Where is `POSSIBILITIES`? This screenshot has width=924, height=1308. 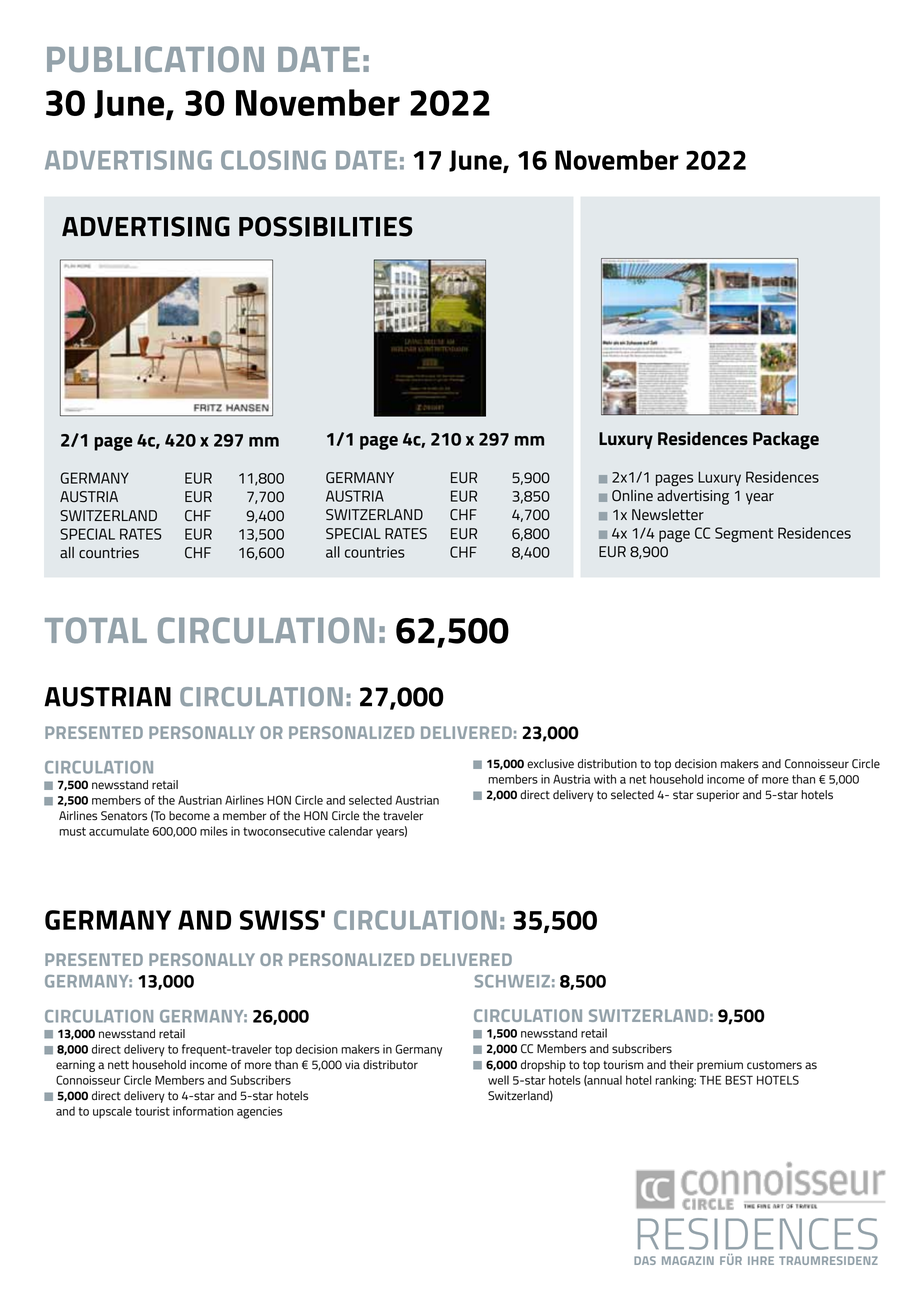 POSSIBILITIES is located at coordinates (326, 226).
